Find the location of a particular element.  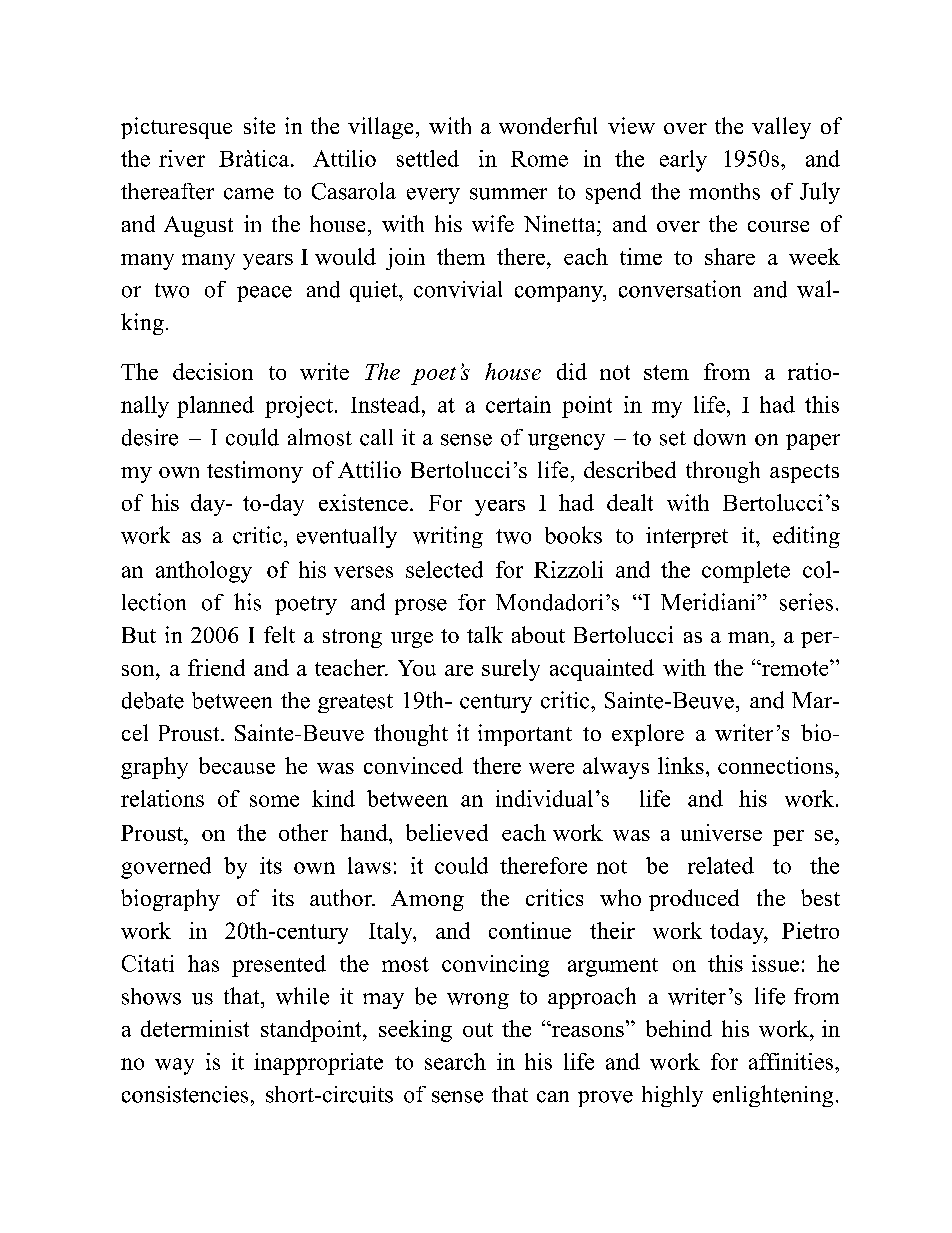

certain is located at coordinates (518, 404).
